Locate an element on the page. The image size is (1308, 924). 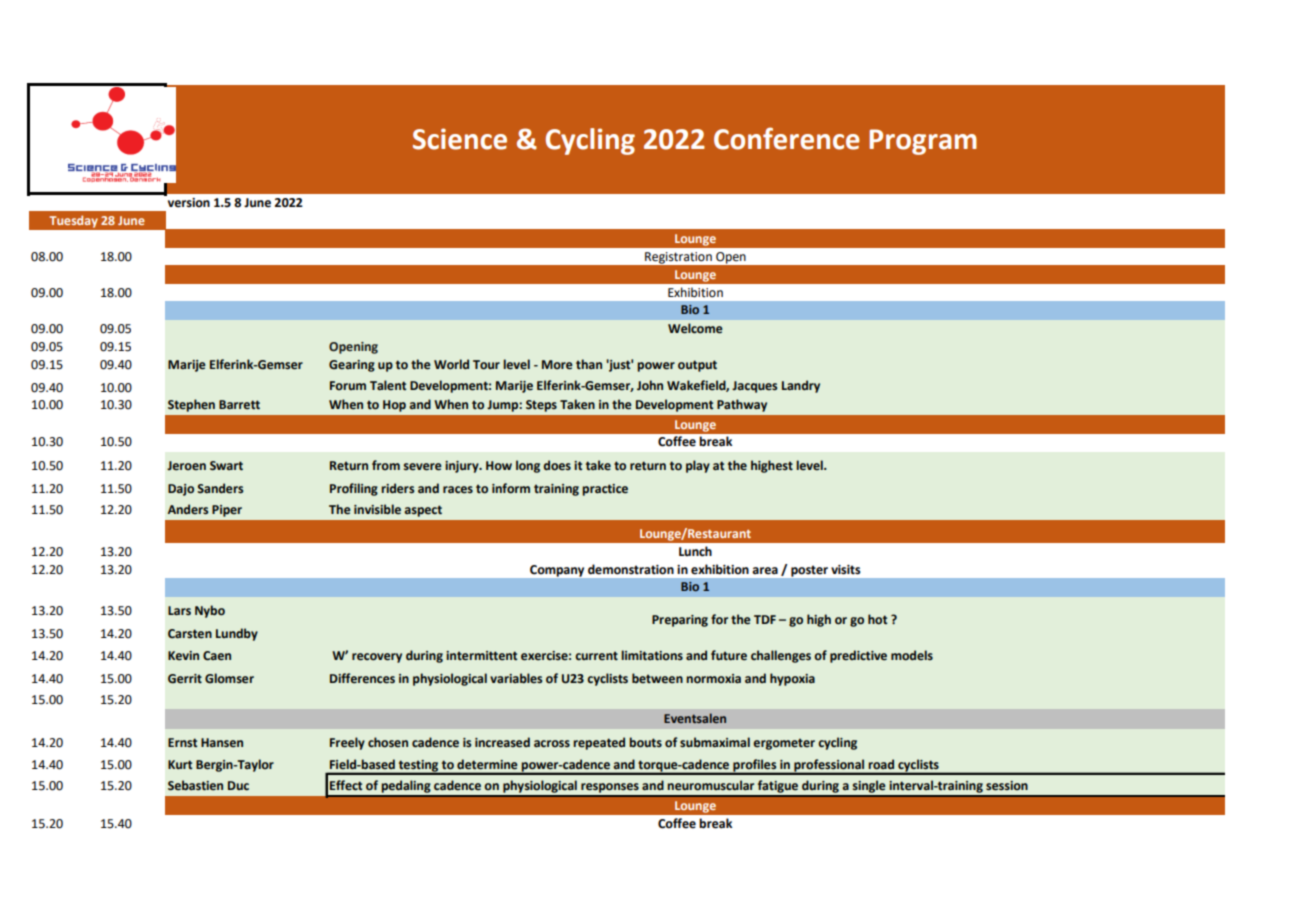
Conference is located at coordinates (787, 138).
